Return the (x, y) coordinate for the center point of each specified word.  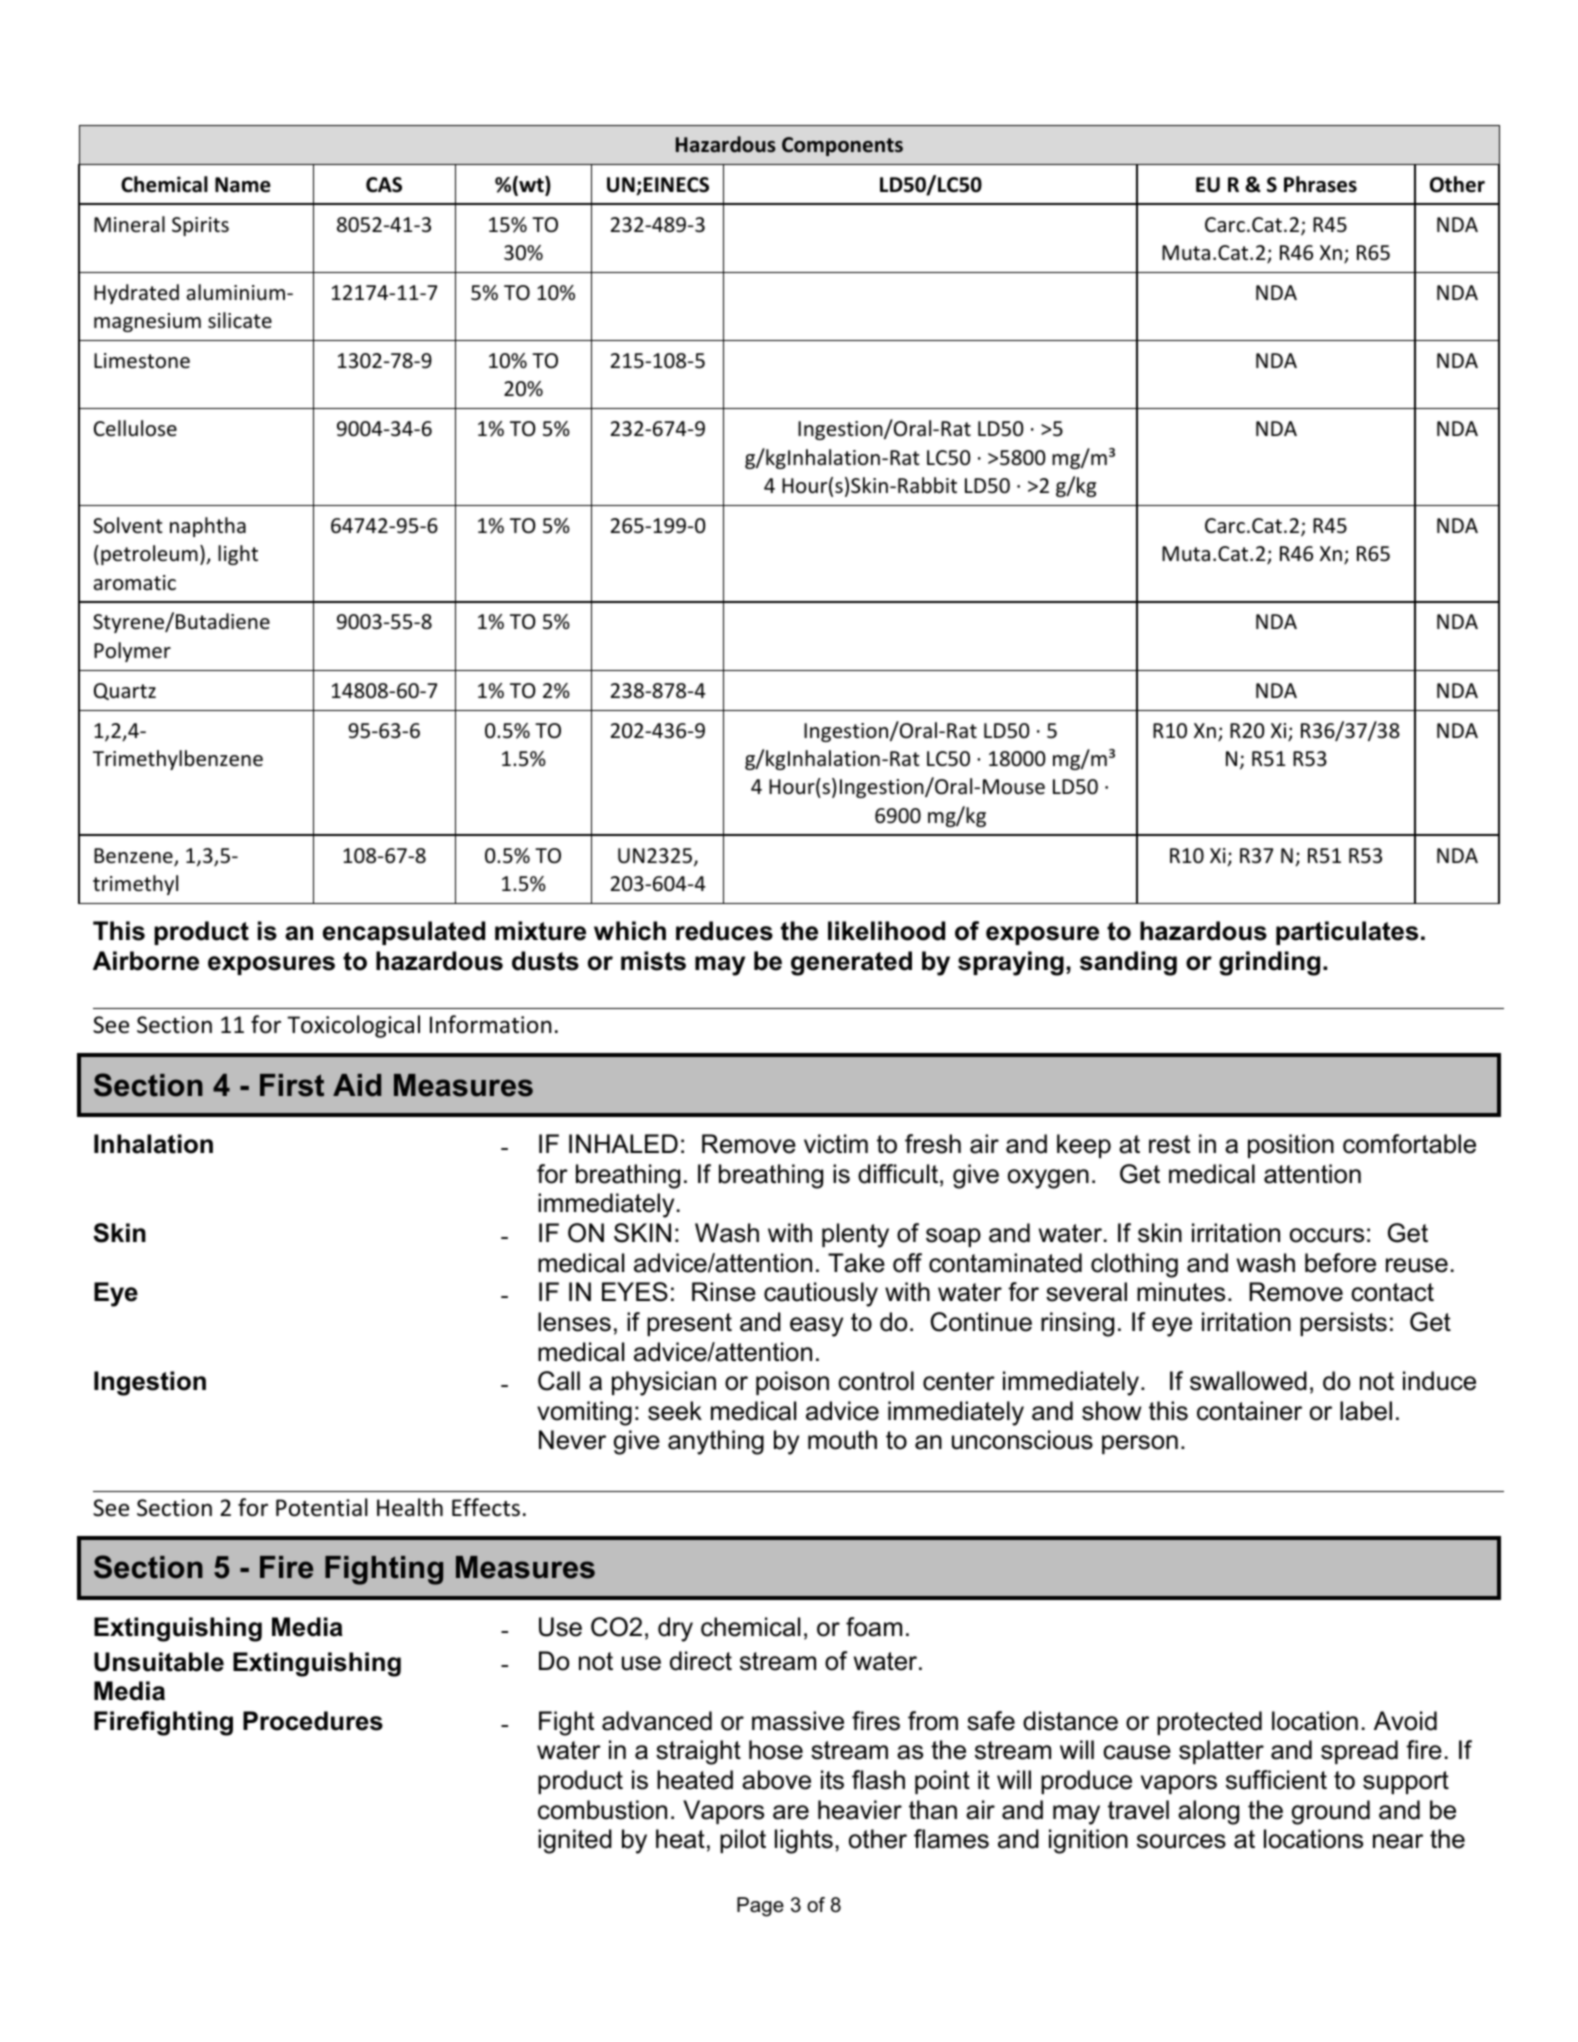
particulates (1347, 933)
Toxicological (353, 1026)
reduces (724, 931)
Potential (322, 1507)
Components (842, 146)
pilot (743, 1841)
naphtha (208, 527)
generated (851, 963)
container (1249, 1411)
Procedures (313, 1721)
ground (1331, 1812)
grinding (1269, 963)
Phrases (1320, 184)
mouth (842, 1440)
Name (243, 185)
